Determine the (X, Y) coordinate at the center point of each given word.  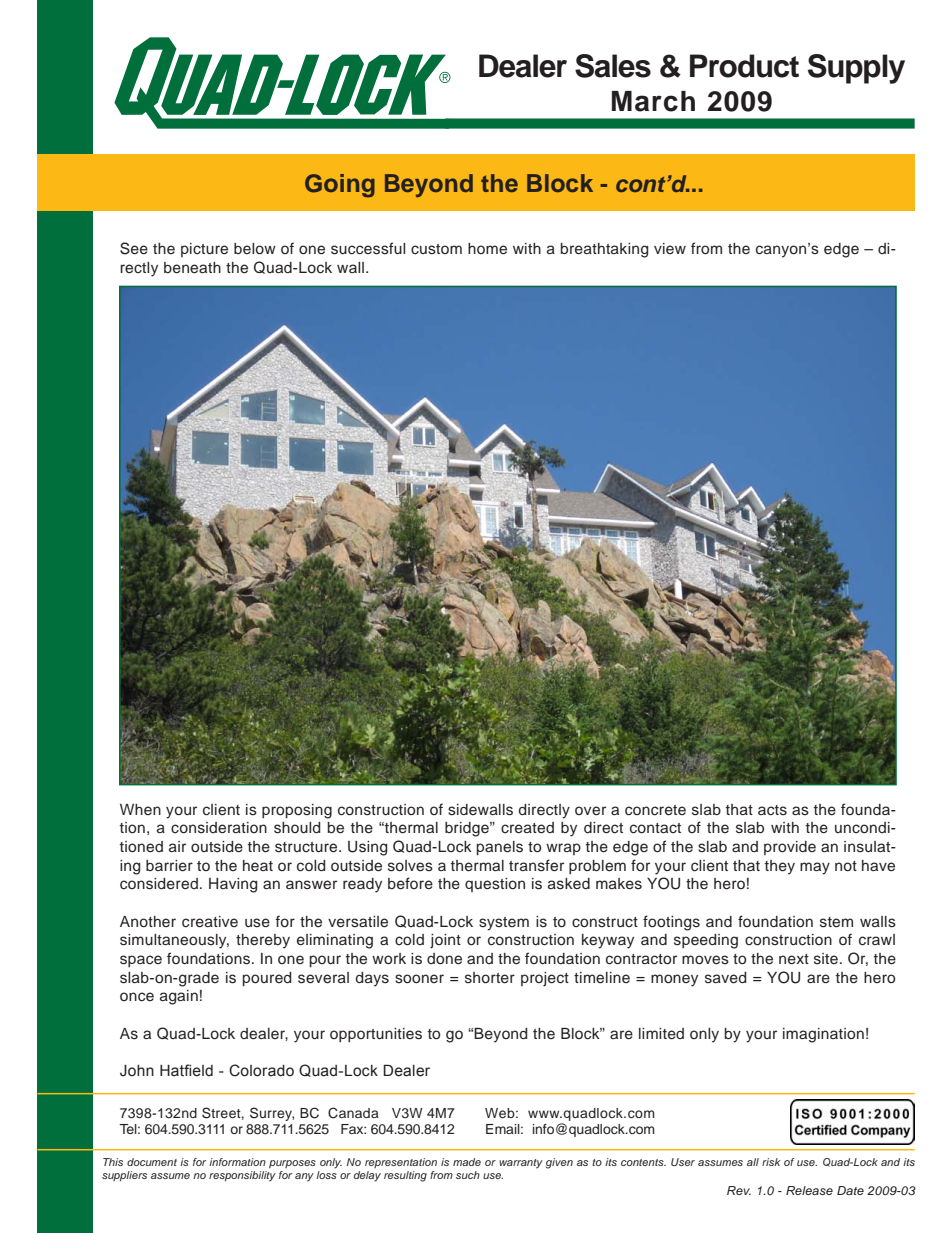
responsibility (242, 1176)
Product (744, 66)
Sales (613, 66)
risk (771, 1162)
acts (772, 810)
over (590, 811)
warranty (521, 1164)
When (140, 809)
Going (340, 186)
